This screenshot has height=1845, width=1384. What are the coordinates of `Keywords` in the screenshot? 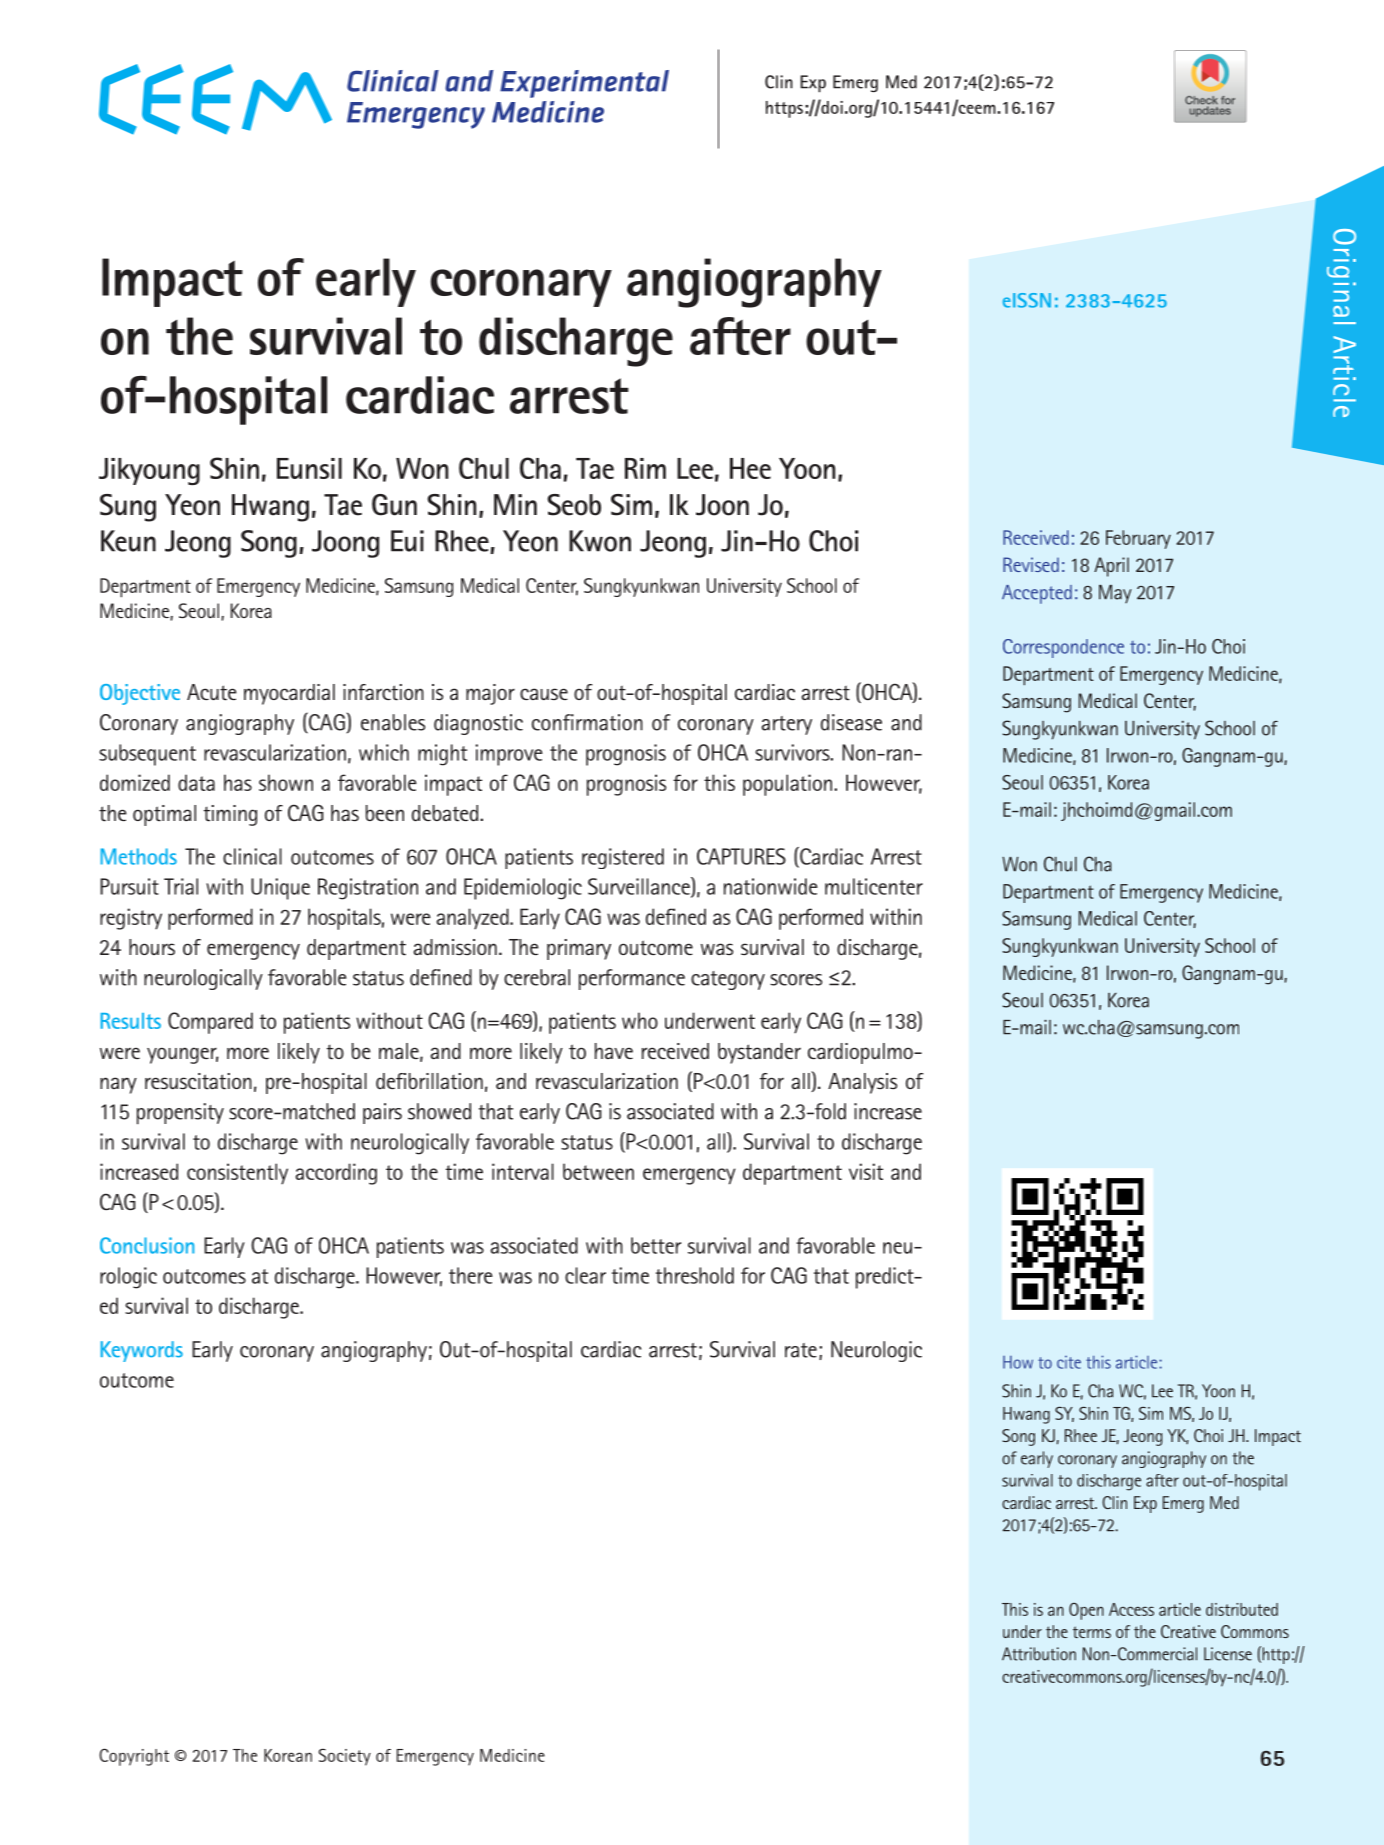 It's located at (142, 1351).
